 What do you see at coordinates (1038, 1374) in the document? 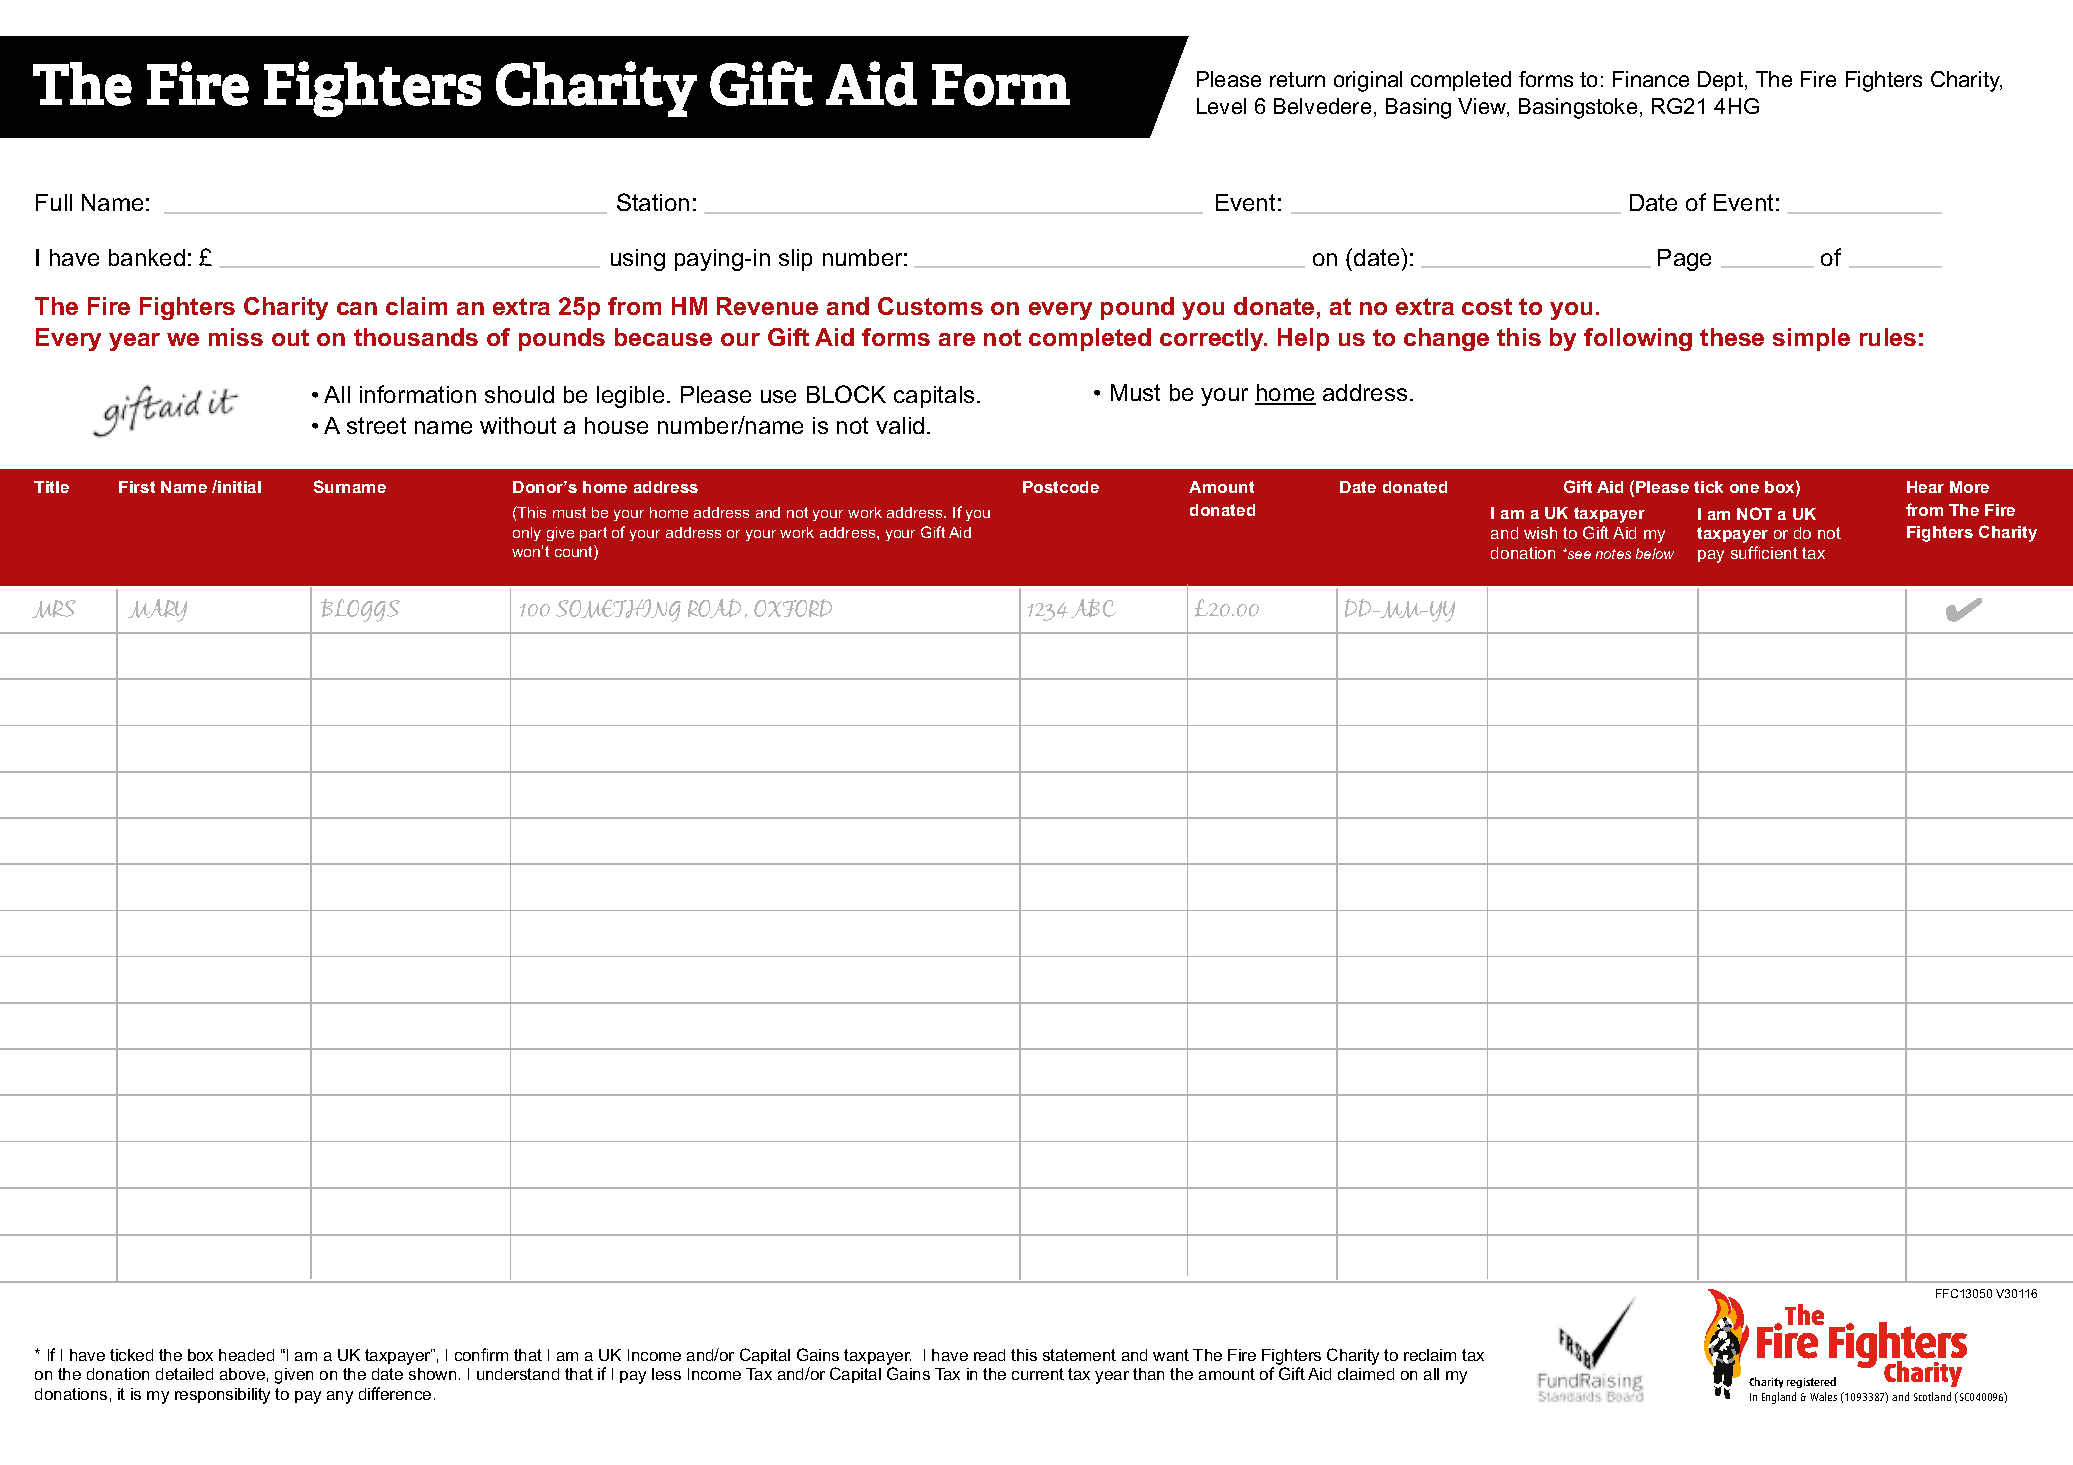
I see `current` at bounding box center [1038, 1374].
